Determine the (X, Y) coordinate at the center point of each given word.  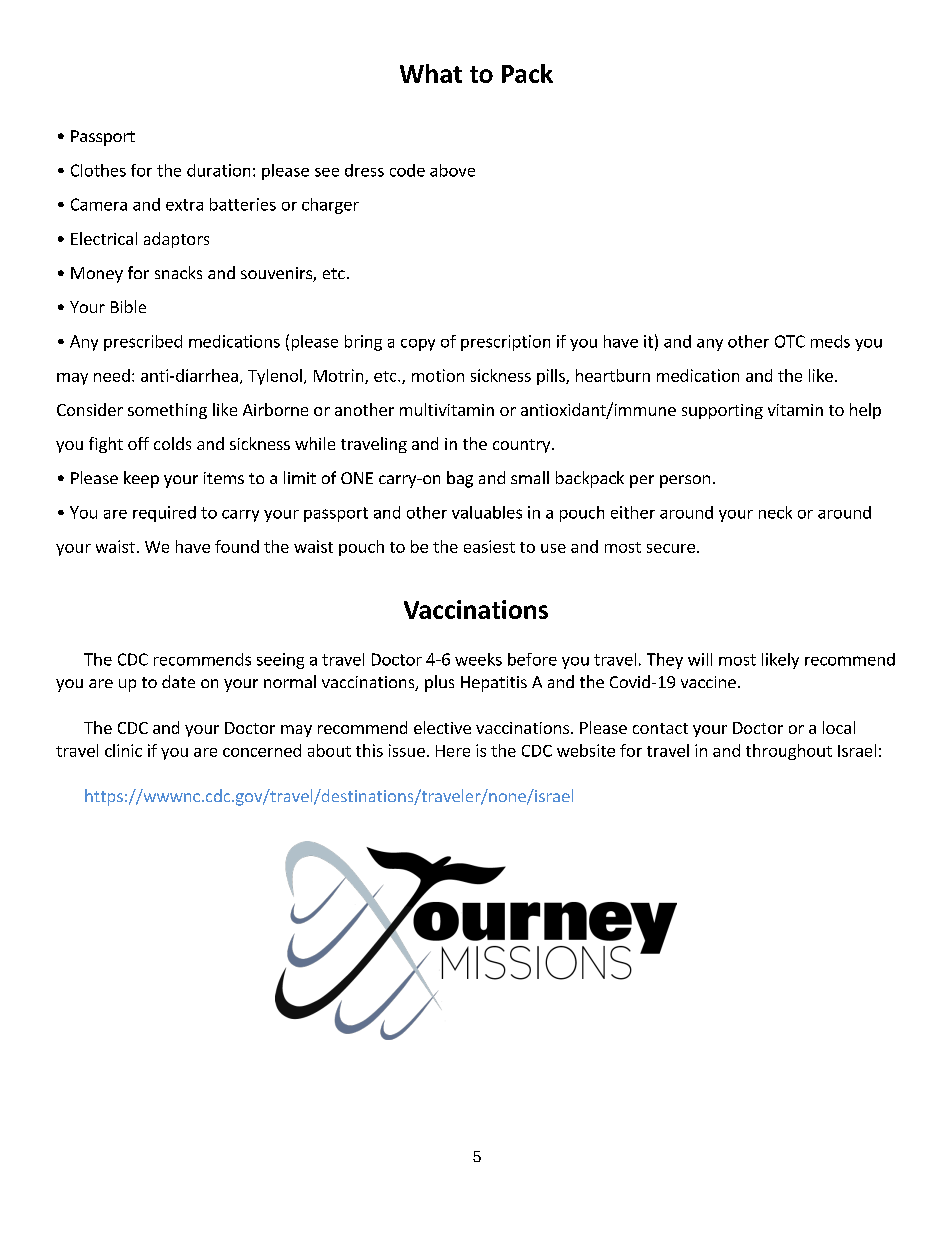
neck (775, 512)
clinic (123, 750)
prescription (505, 343)
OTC (790, 341)
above (452, 170)
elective (442, 727)
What (431, 73)
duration (218, 170)
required (164, 514)
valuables (487, 512)
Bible (128, 306)
